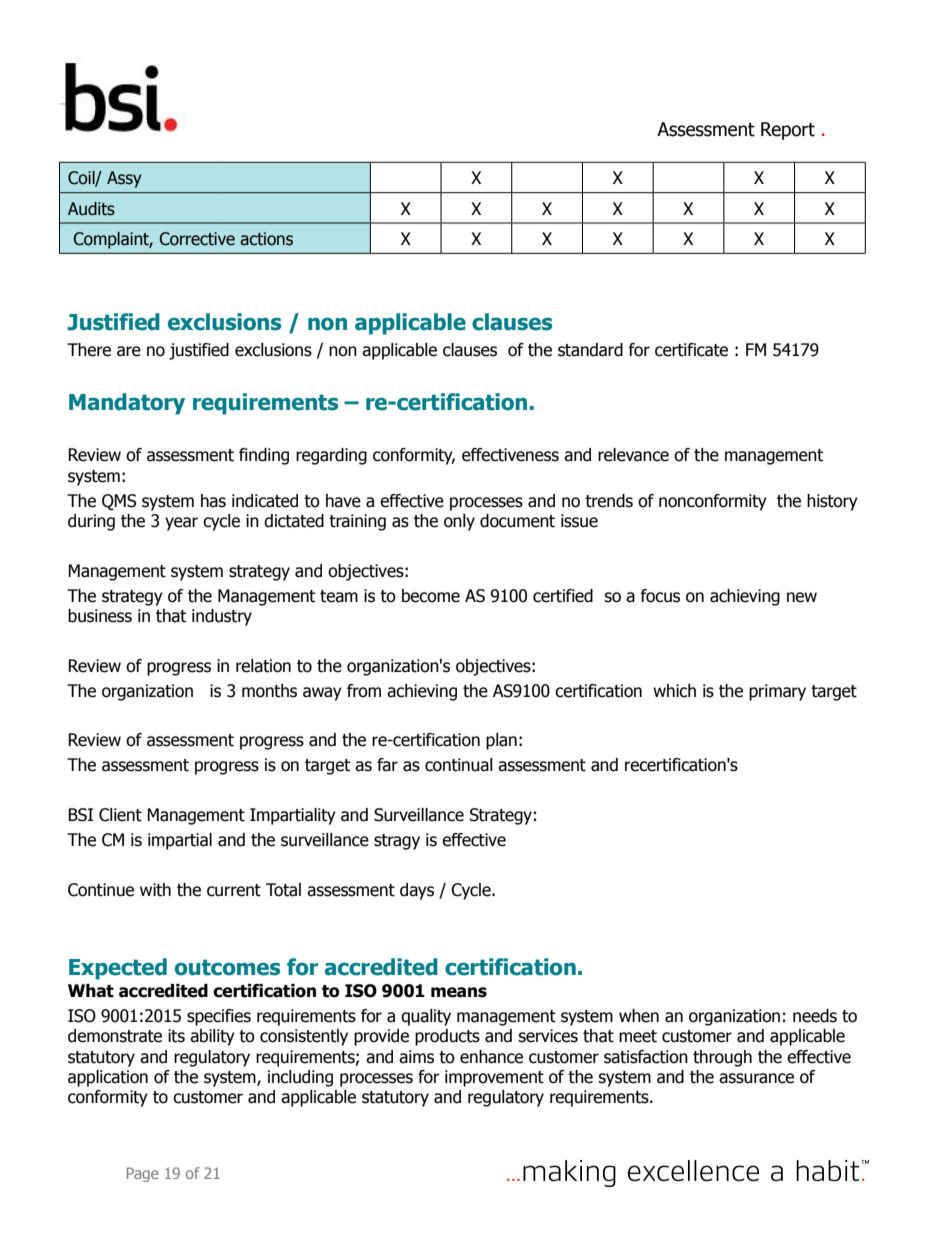  I want to click on primary, so click(777, 692).
